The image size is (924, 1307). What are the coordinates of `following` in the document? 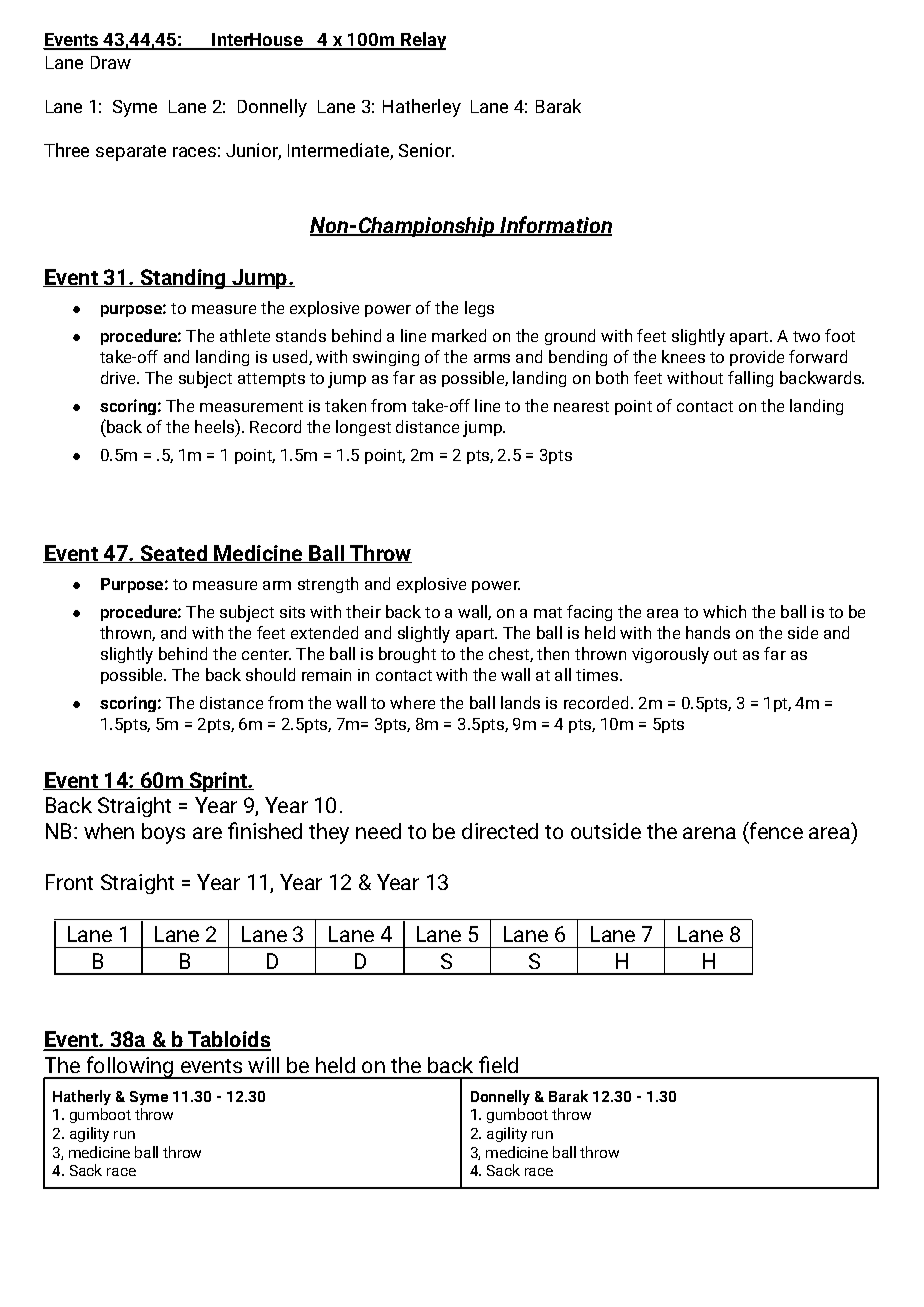 It's located at (129, 1067).
